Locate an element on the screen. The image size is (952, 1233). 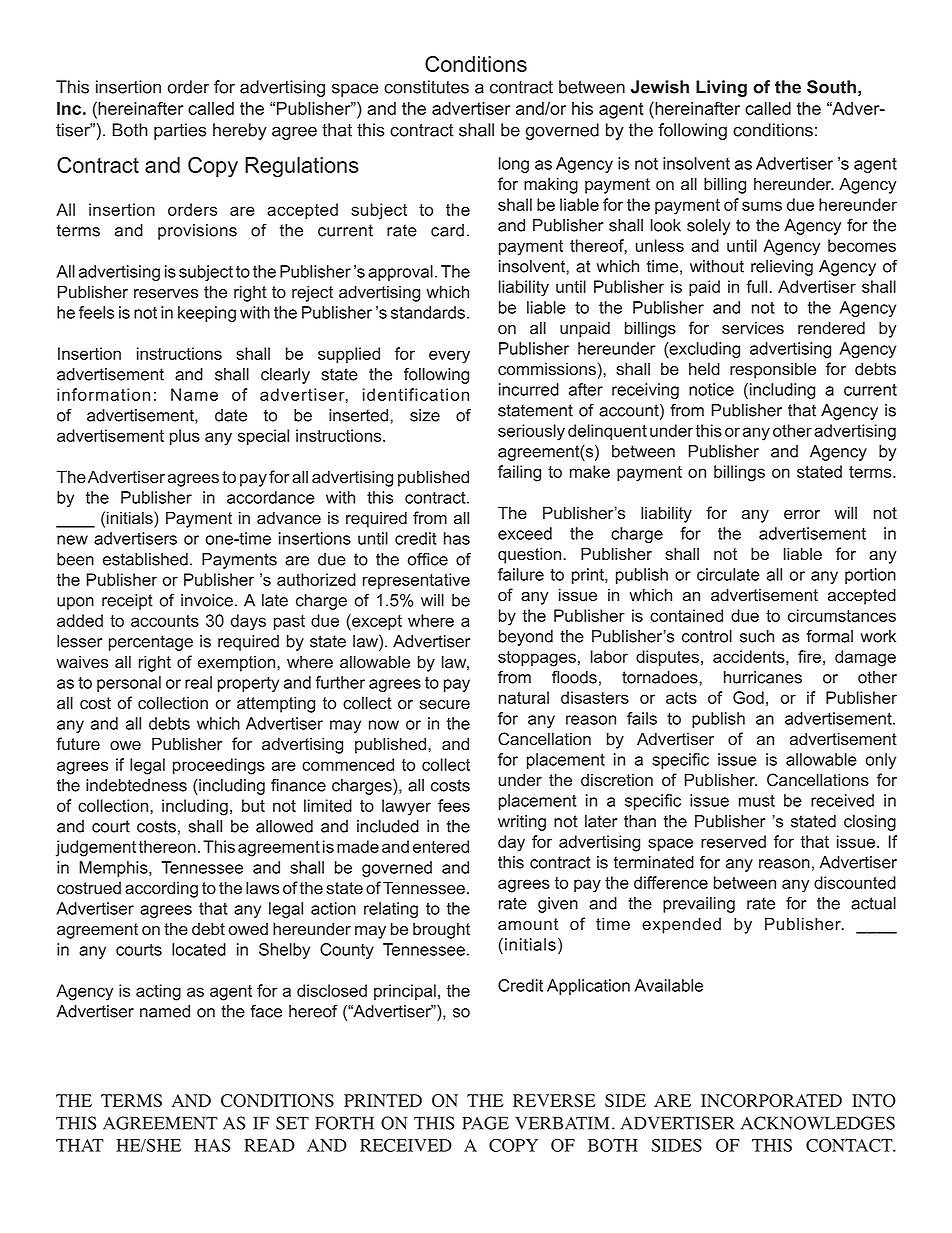
reserves is located at coordinates (166, 294).
